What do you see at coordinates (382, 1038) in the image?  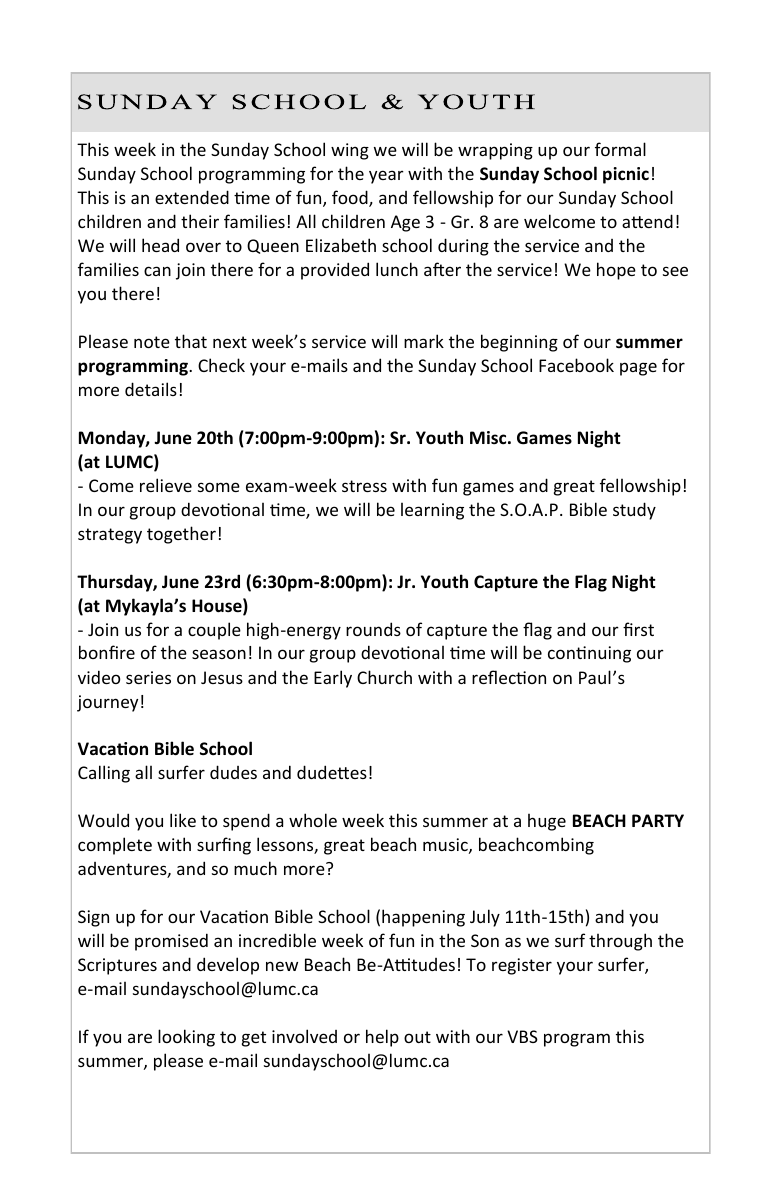 I see `help` at bounding box center [382, 1038].
